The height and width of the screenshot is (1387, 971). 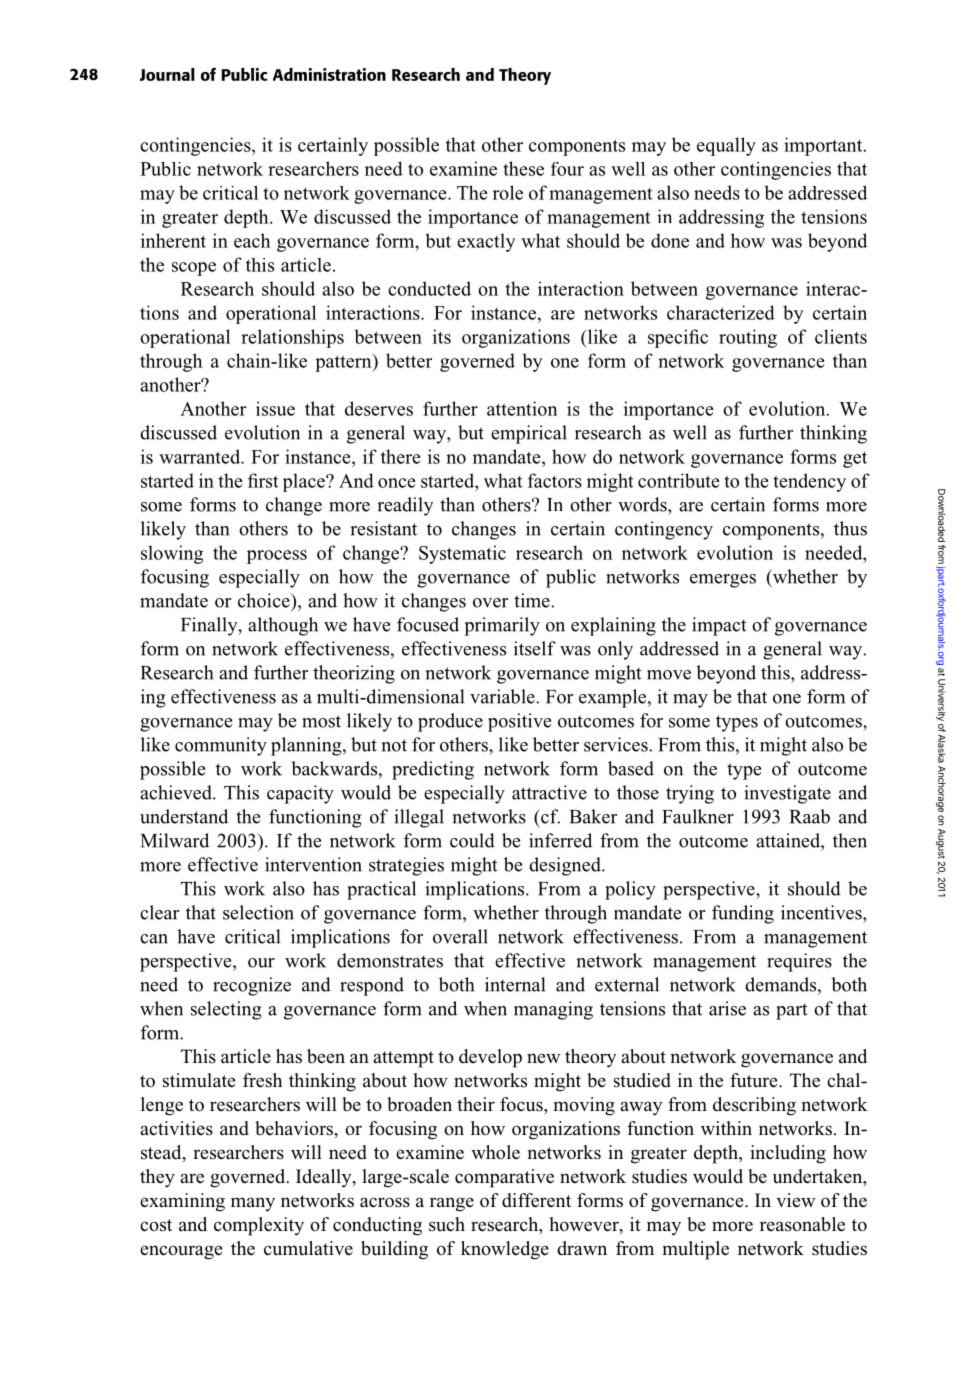 I want to click on impact, so click(x=719, y=626).
